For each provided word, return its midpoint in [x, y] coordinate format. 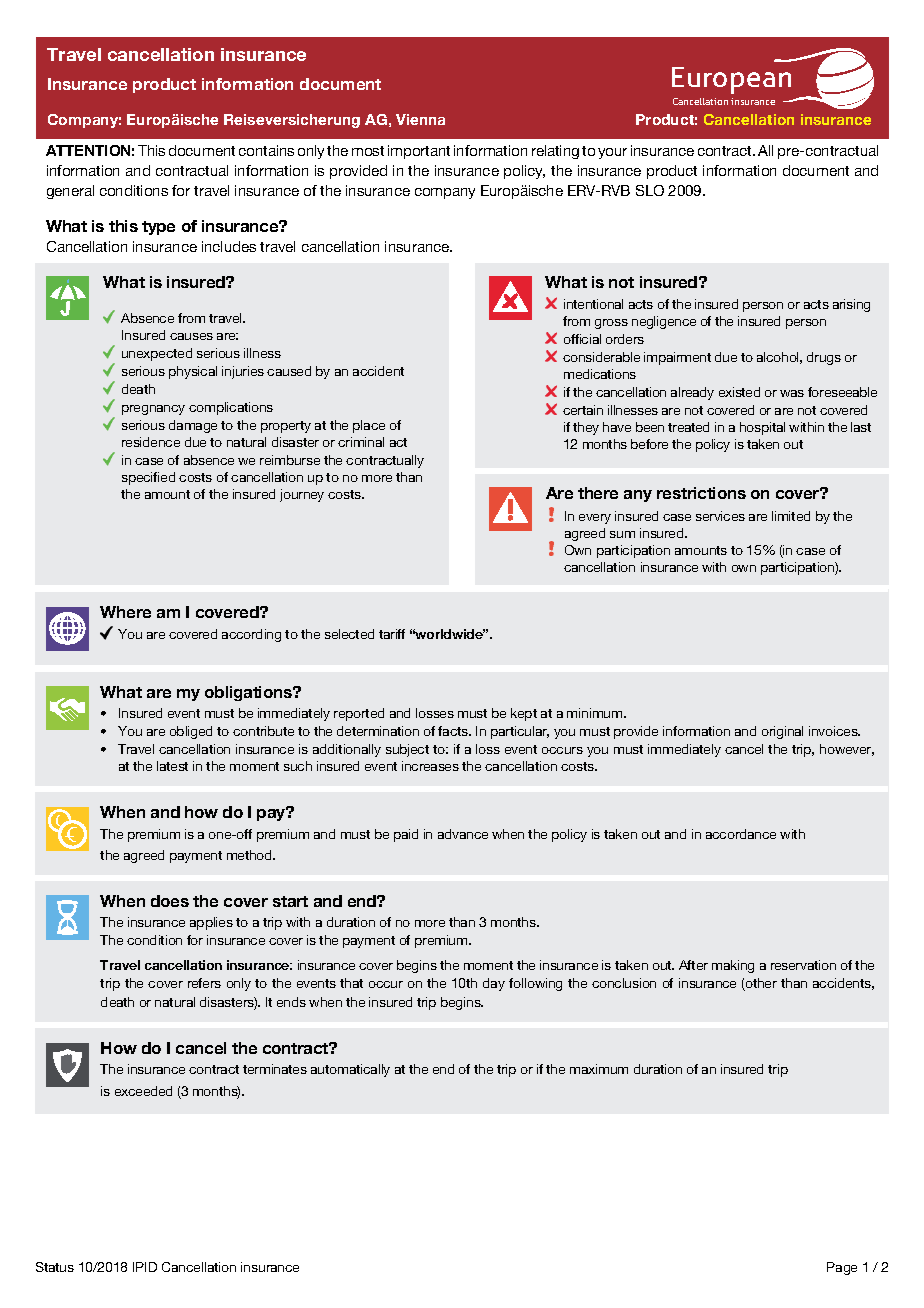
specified [148, 478]
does [170, 901]
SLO [650, 190]
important [419, 152]
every [595, 519]
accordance [741, 834]
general [70, 192]
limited [791, 516]
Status [55, 1267]
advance [463, 834]
